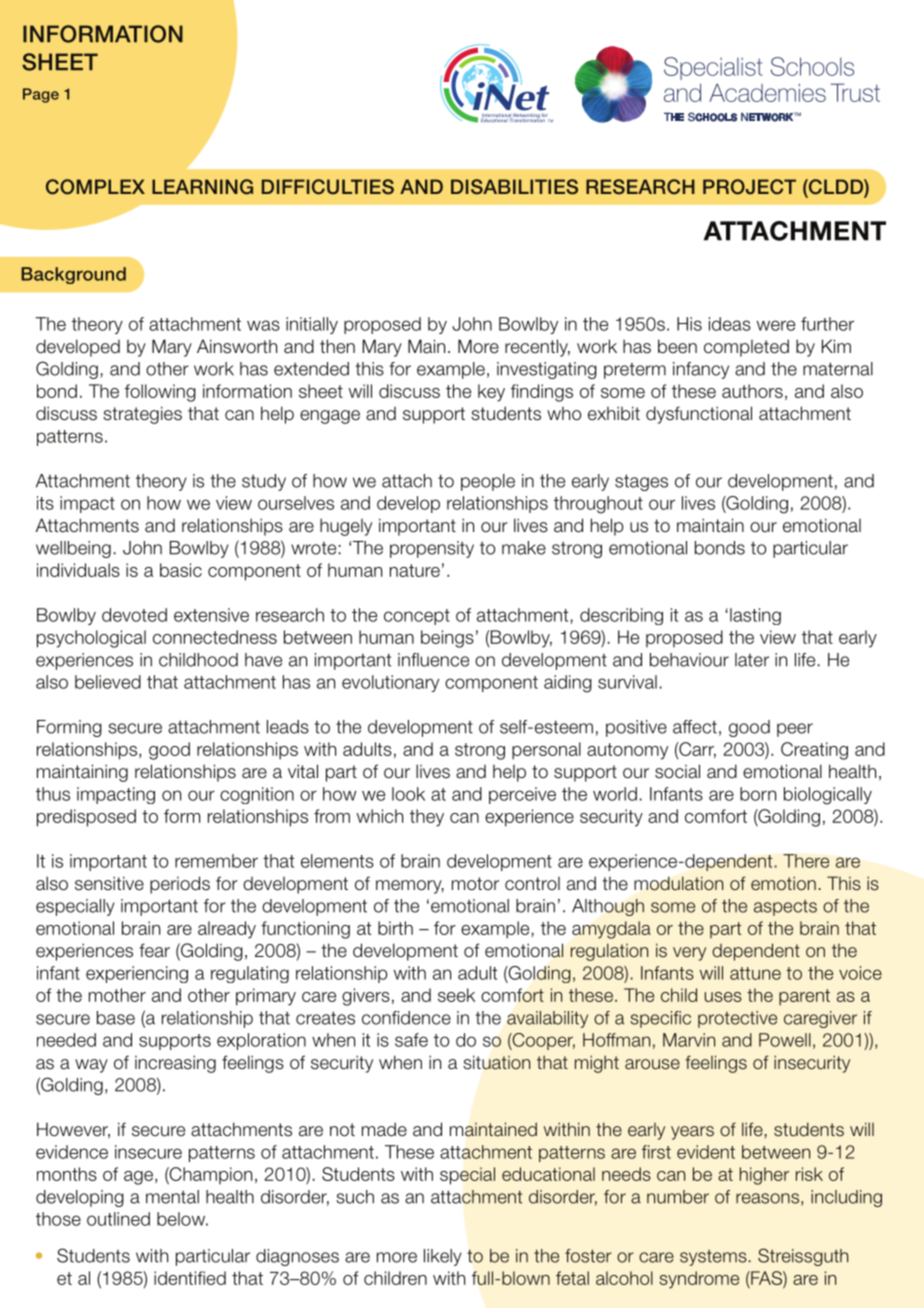  What do you see at coordinates (73, 549) in the image?
I see `wellbeing` at bounding box center [73, 549].
